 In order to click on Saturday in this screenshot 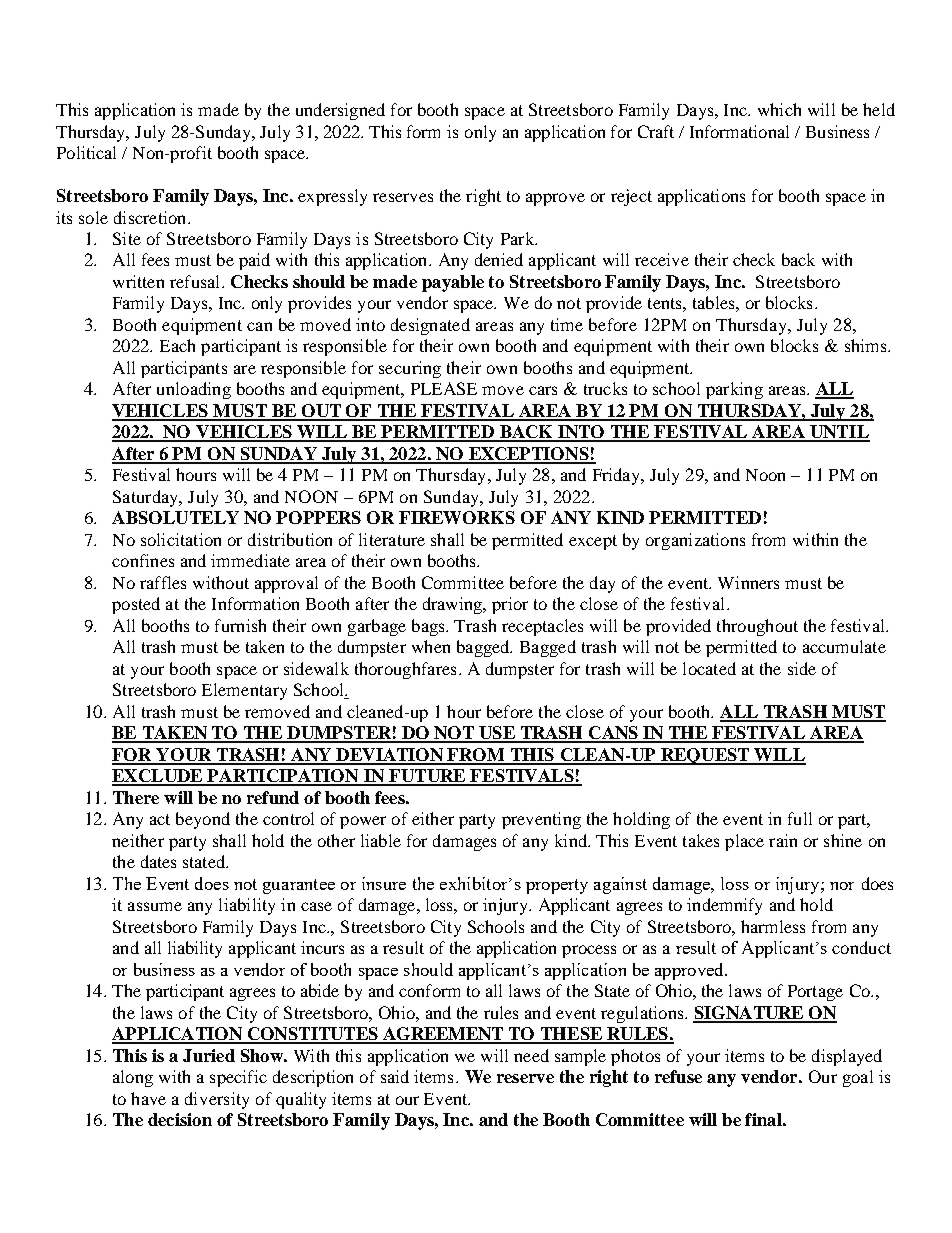, I will do `click(146, 498)`.
